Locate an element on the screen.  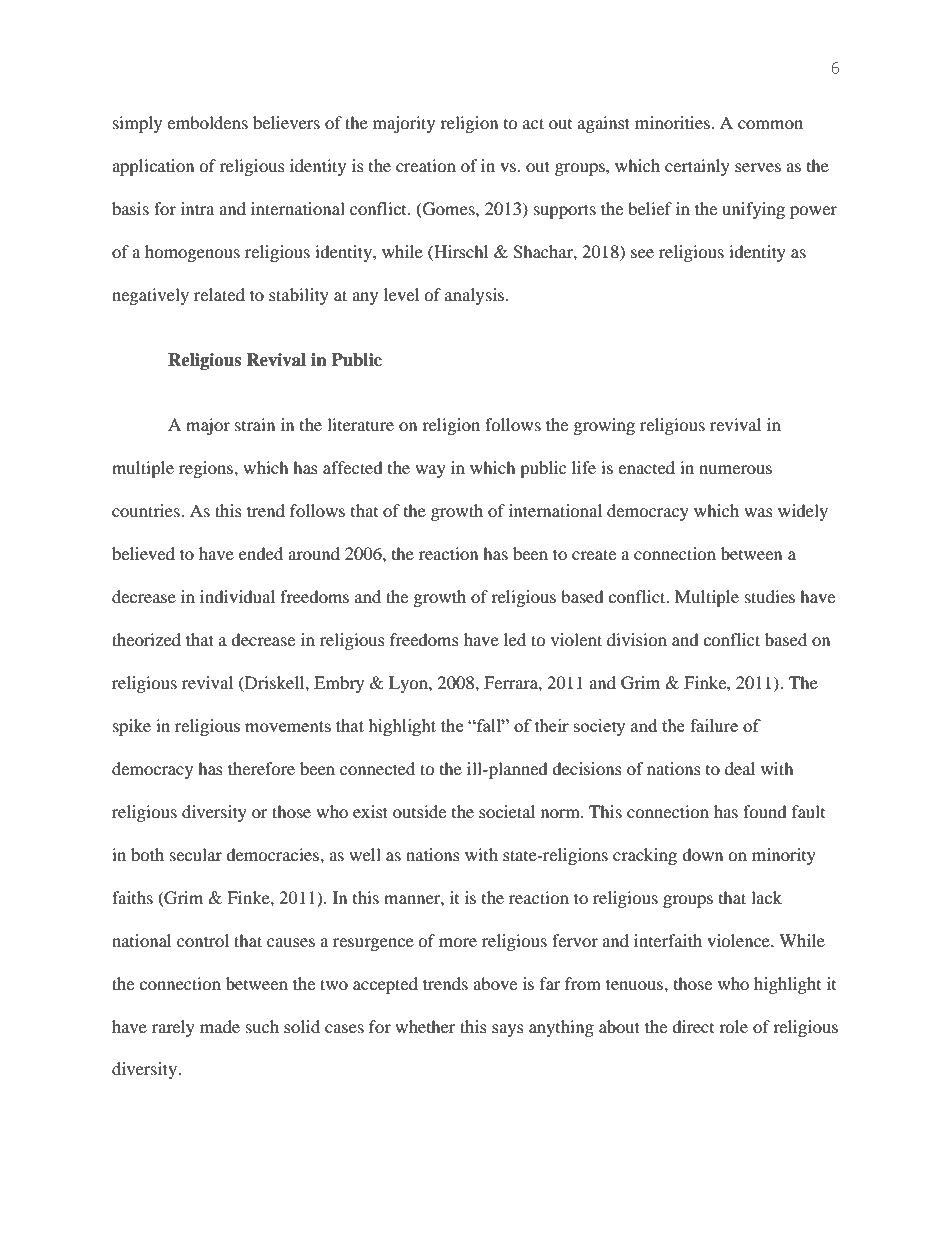
made is located at coordinates (220, 1026).
